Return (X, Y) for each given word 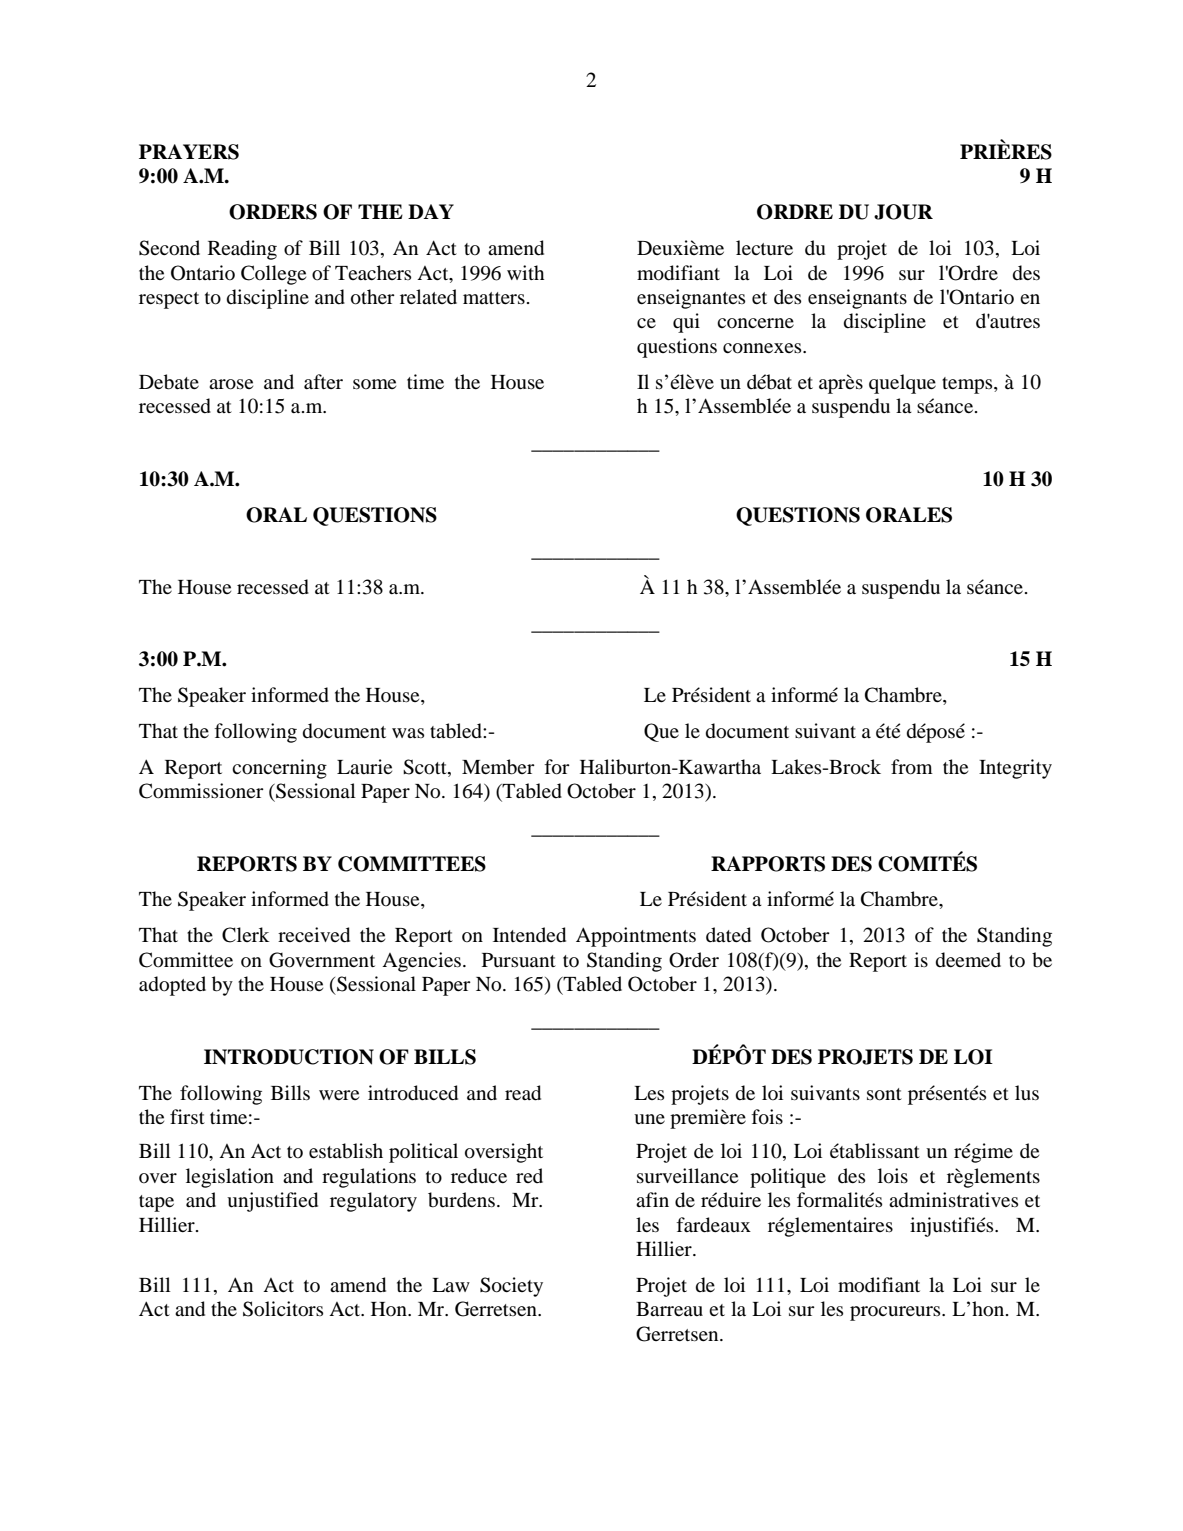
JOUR (903, 212)
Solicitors (283, 1309)
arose (231, 384)
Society (511, 1287)
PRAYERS (189, 152)
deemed (968, 960)
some (374, 384)
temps (968, 385)
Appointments (636, 937)
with (525, 272)
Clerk (245, 935)
